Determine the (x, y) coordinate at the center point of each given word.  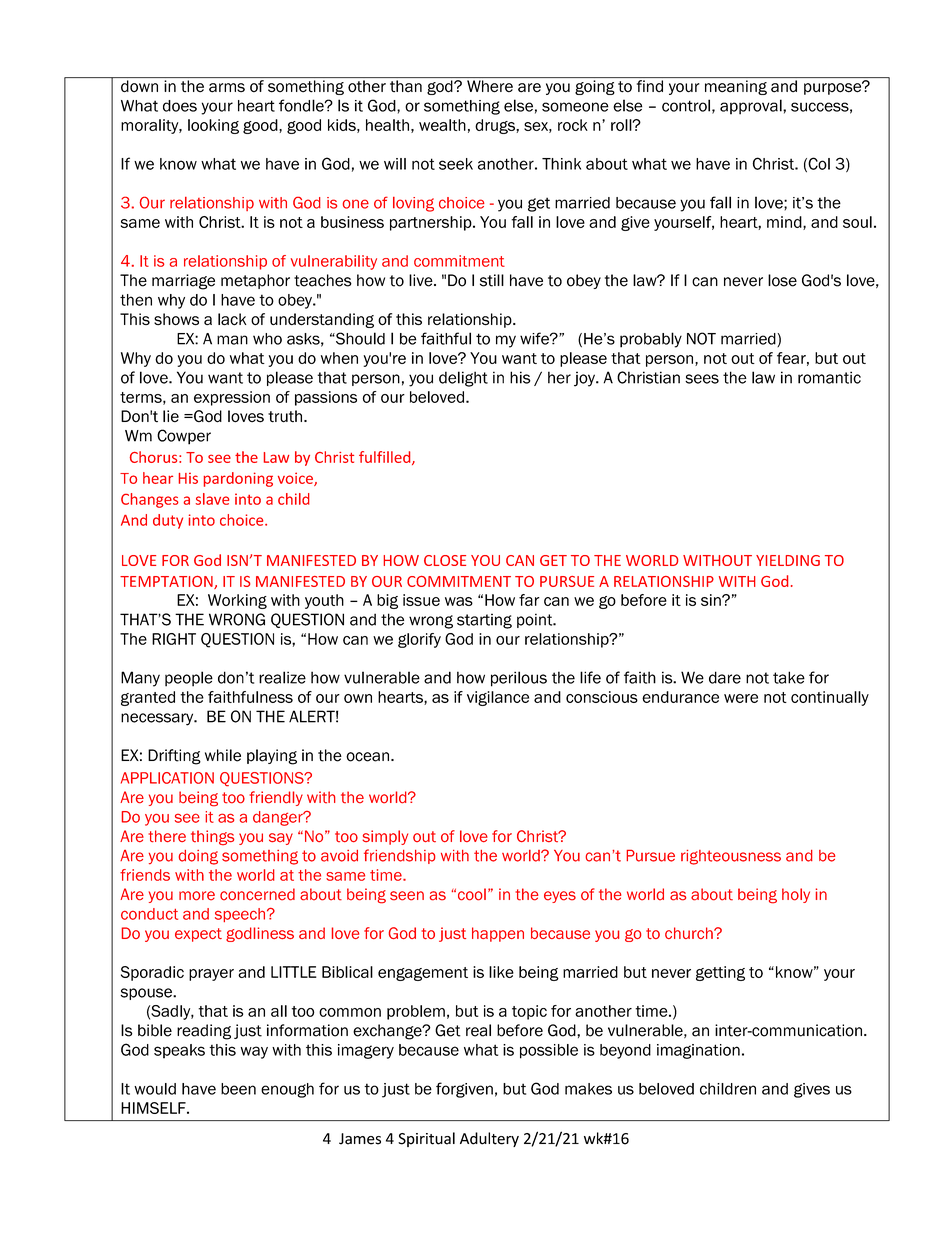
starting (484, 621)
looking (213, 126)
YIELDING (788, 560)
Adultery (489, 1139)
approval (752, 107)
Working (237, 601)
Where (490, 86)
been (238, 1089)
